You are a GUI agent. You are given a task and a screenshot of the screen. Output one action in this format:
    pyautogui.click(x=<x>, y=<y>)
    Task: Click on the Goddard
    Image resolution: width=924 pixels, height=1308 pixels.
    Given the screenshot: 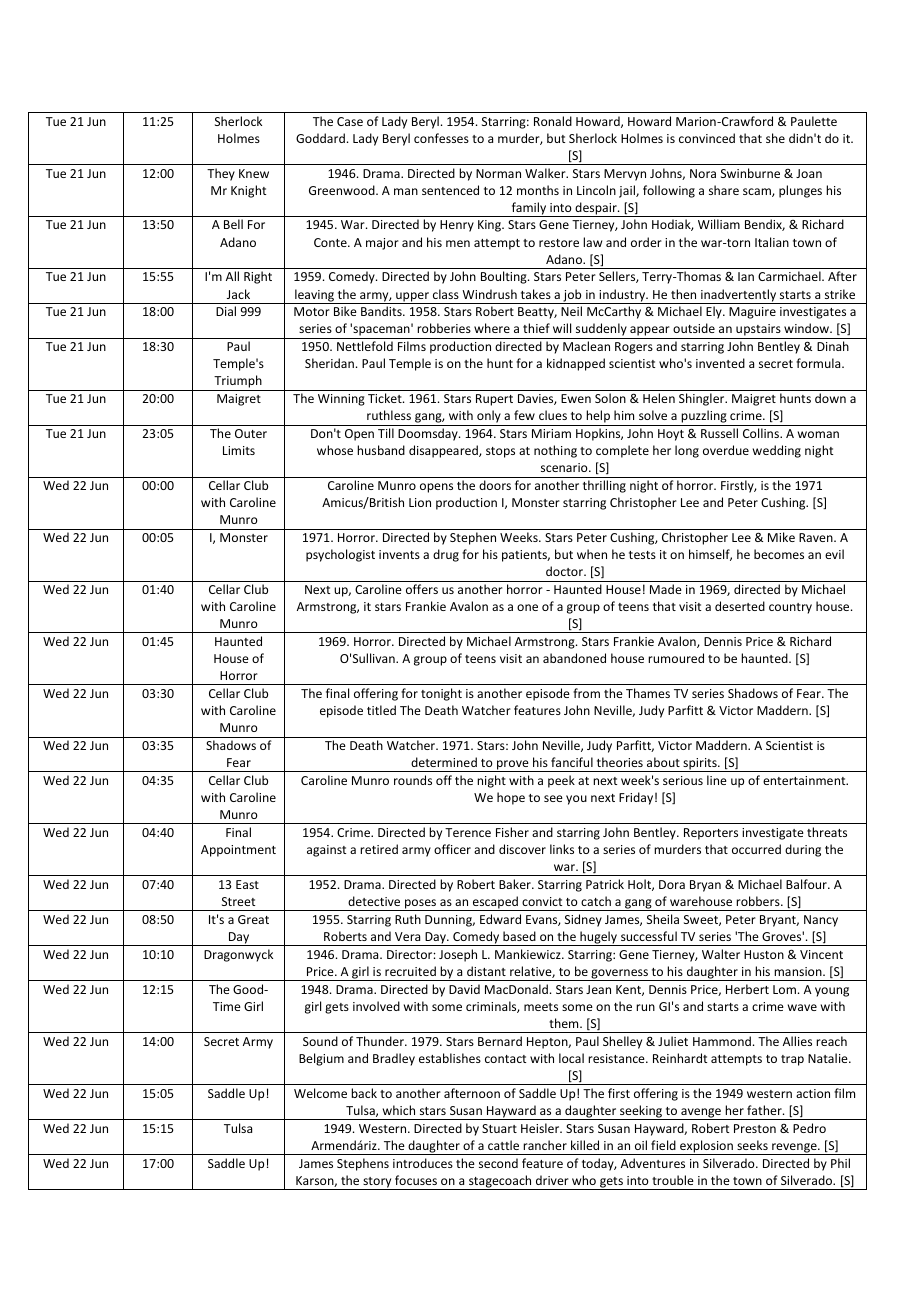 What is the action you would take?
    pyautogui.click(x=320, y=138)
